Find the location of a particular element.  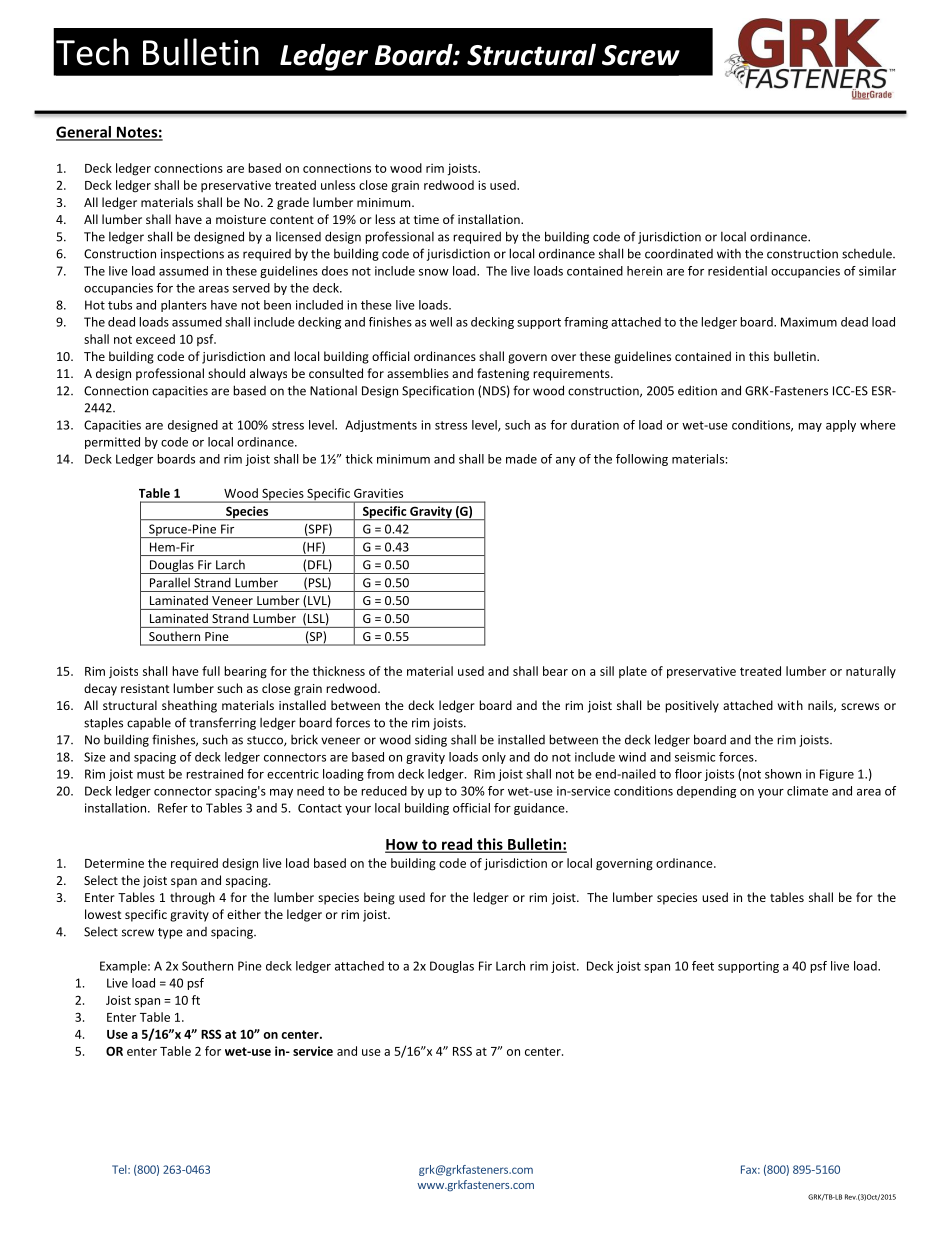

Tech is located at coordinates (92, 52).
